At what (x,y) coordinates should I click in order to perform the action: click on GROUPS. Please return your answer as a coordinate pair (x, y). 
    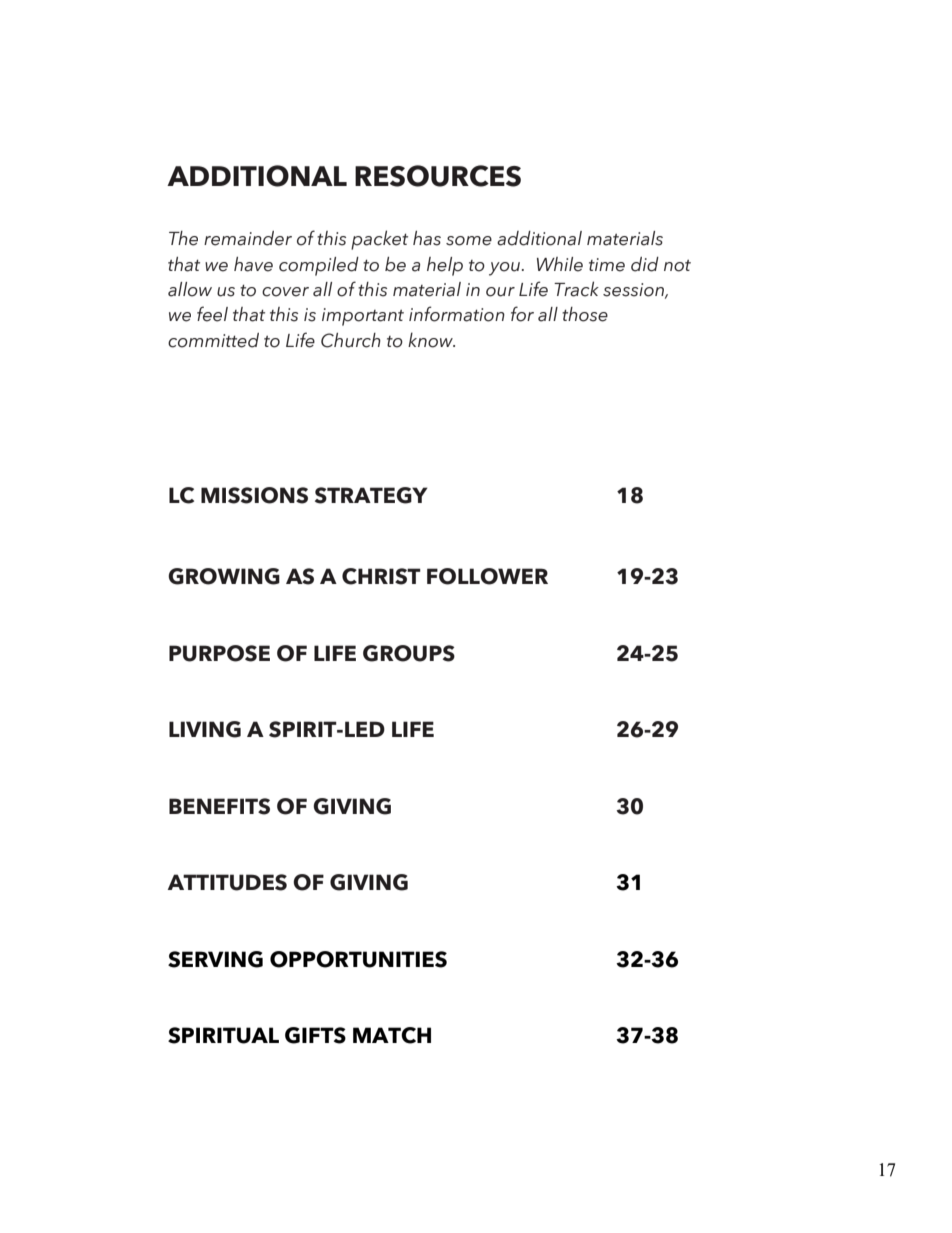
    Looking at the image, I should click on (409, 653).
